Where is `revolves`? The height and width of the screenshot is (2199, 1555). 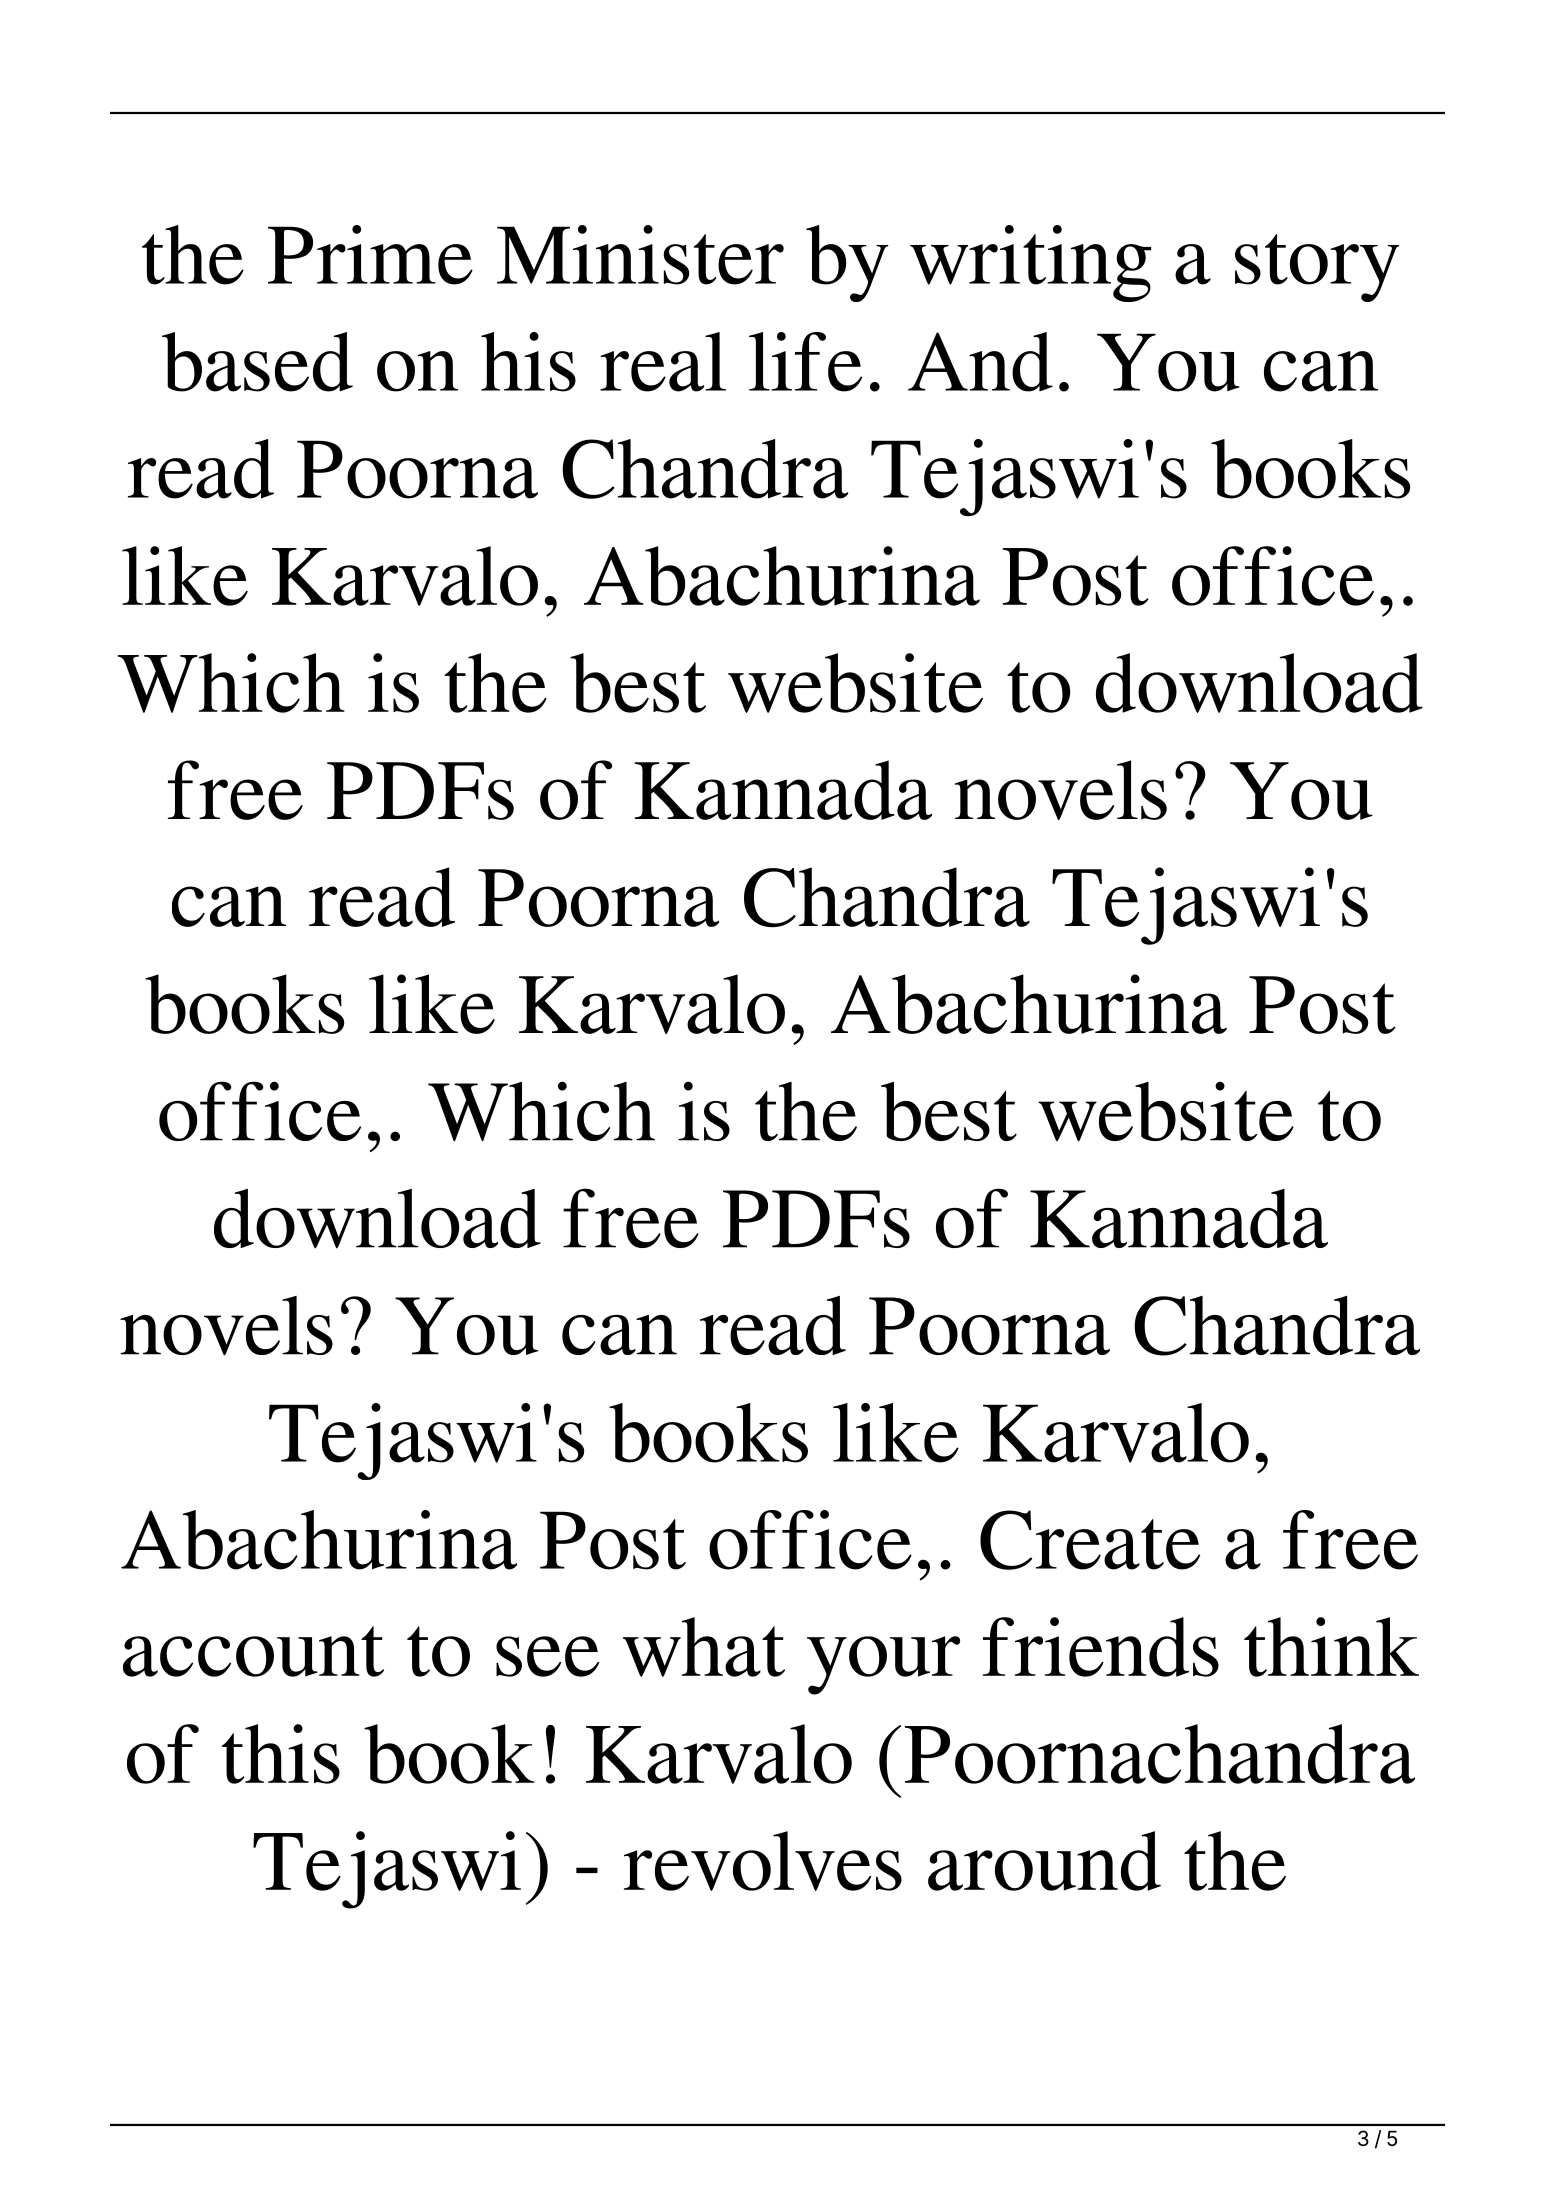
revolves is located at coordinates (763, 1861).
